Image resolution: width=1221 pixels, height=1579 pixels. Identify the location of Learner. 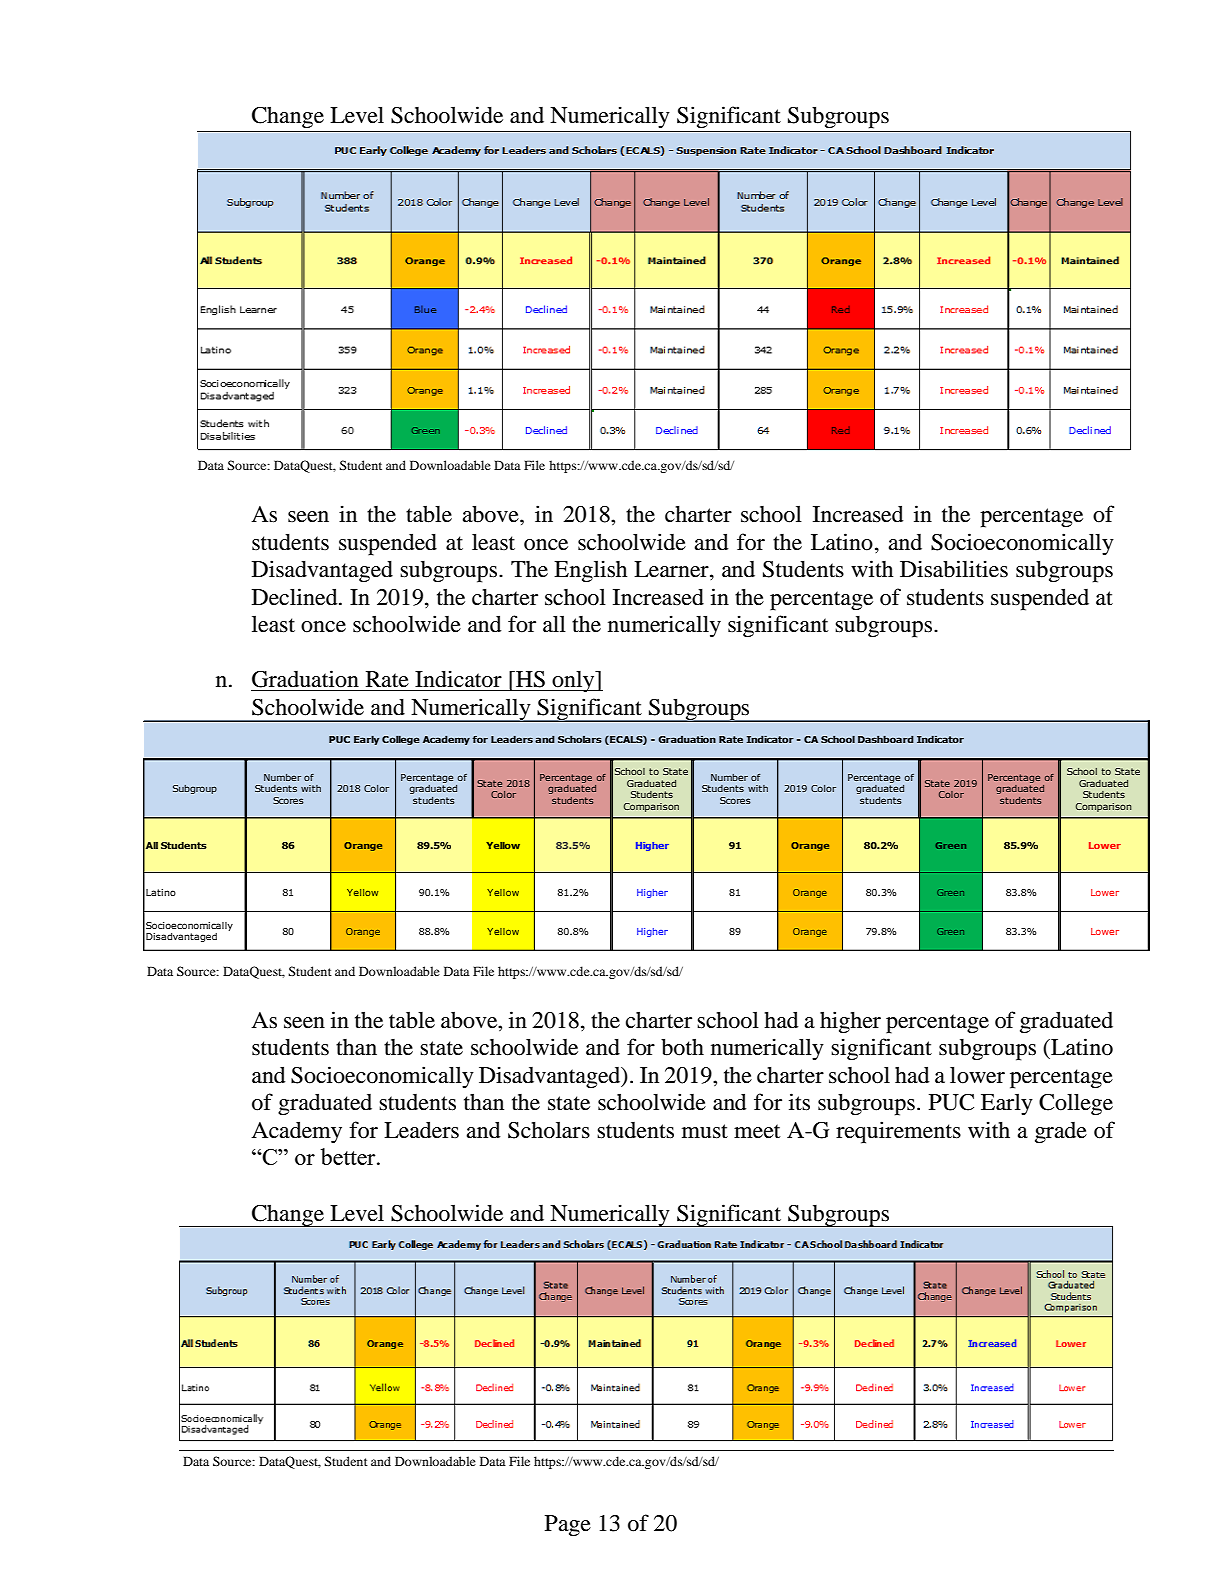
(672, 570).
